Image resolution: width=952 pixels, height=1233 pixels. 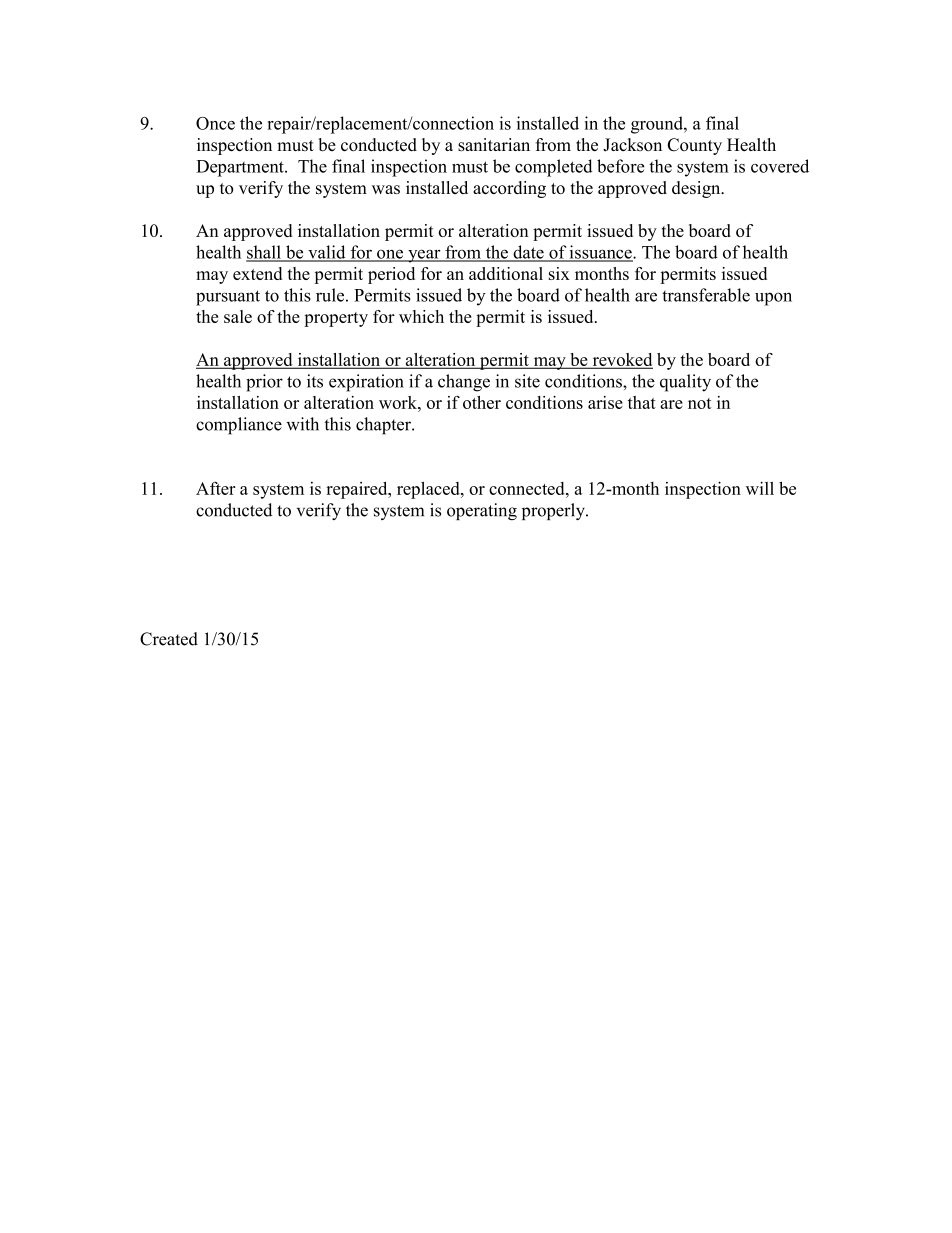 What do you see at coordinates (706, 295) in the screenshot?
I see `transferable` at bounding box center [706, 295].
